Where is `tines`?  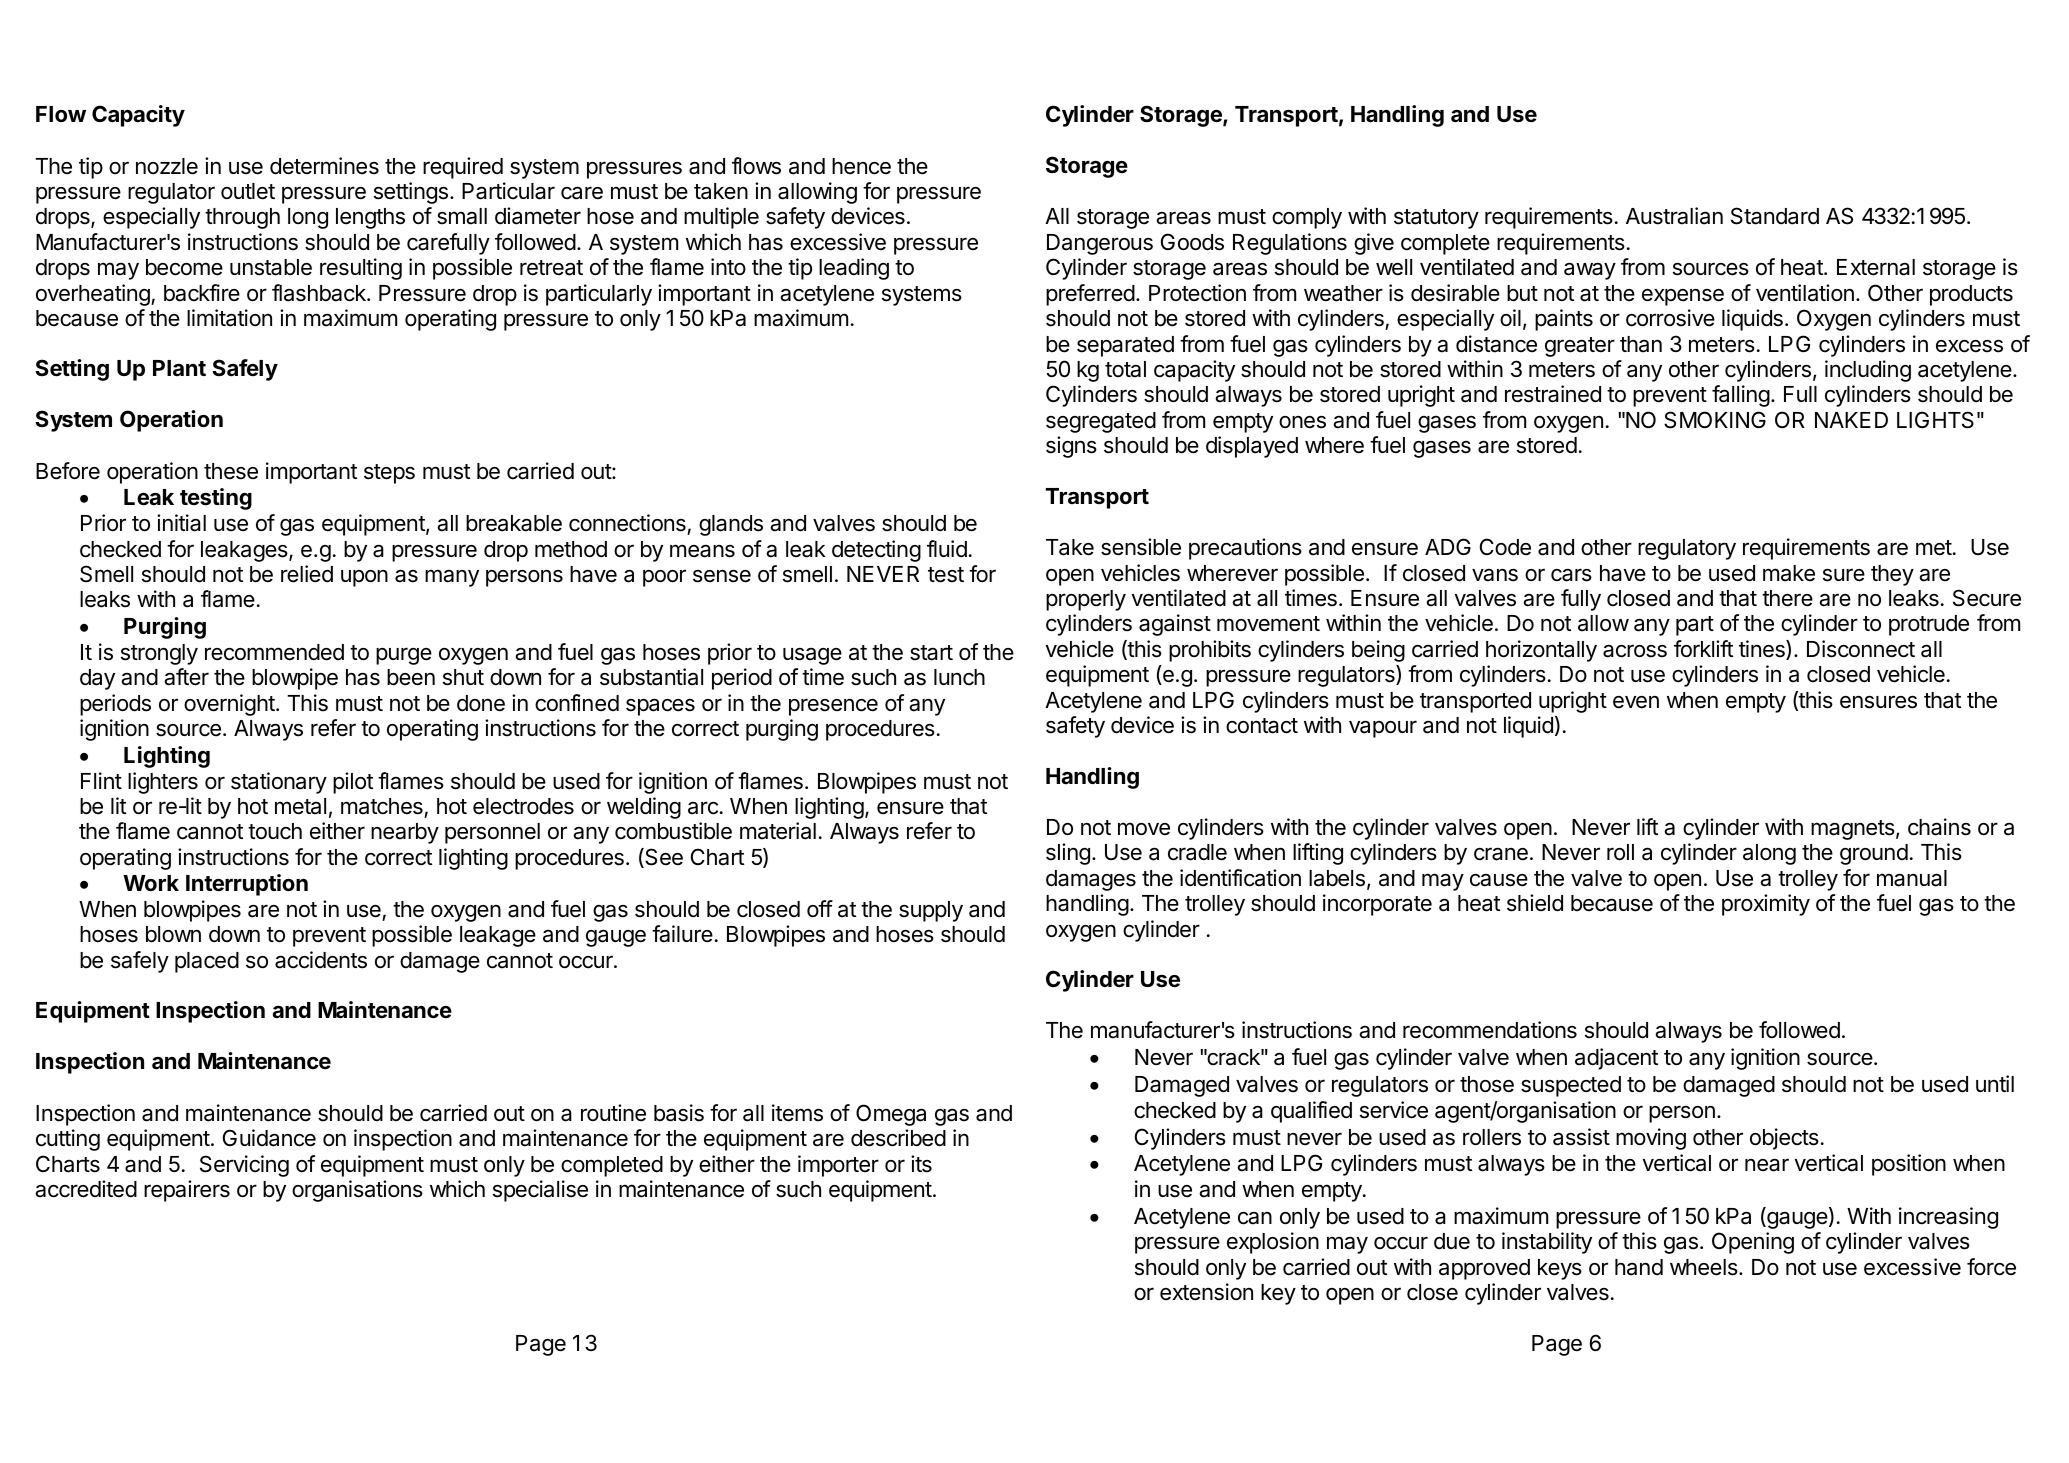
tines is located at coordinates (1763, 650).
